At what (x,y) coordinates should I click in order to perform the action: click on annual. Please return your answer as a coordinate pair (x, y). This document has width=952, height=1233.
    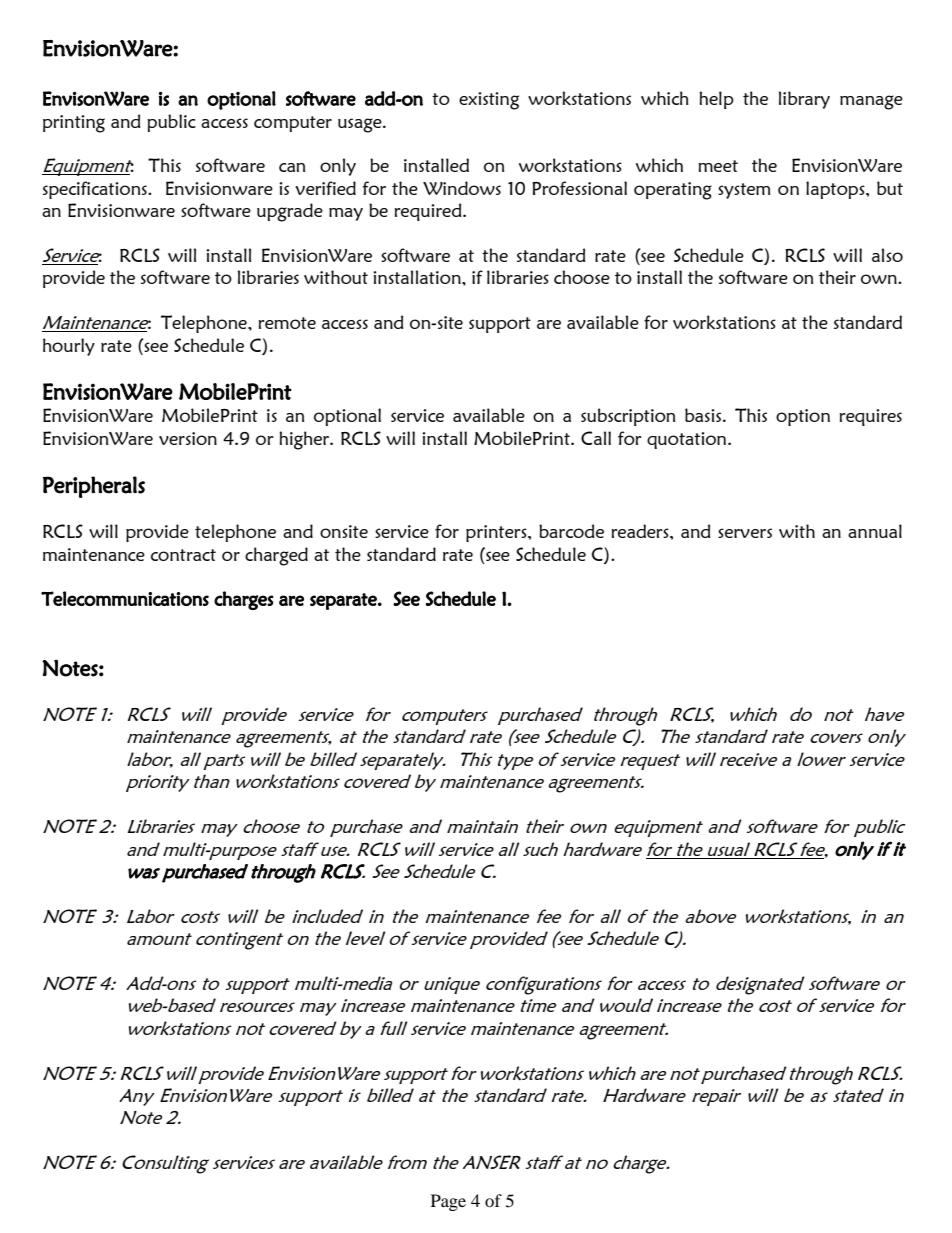
    Looking at the image, I should click on (875, 531).
